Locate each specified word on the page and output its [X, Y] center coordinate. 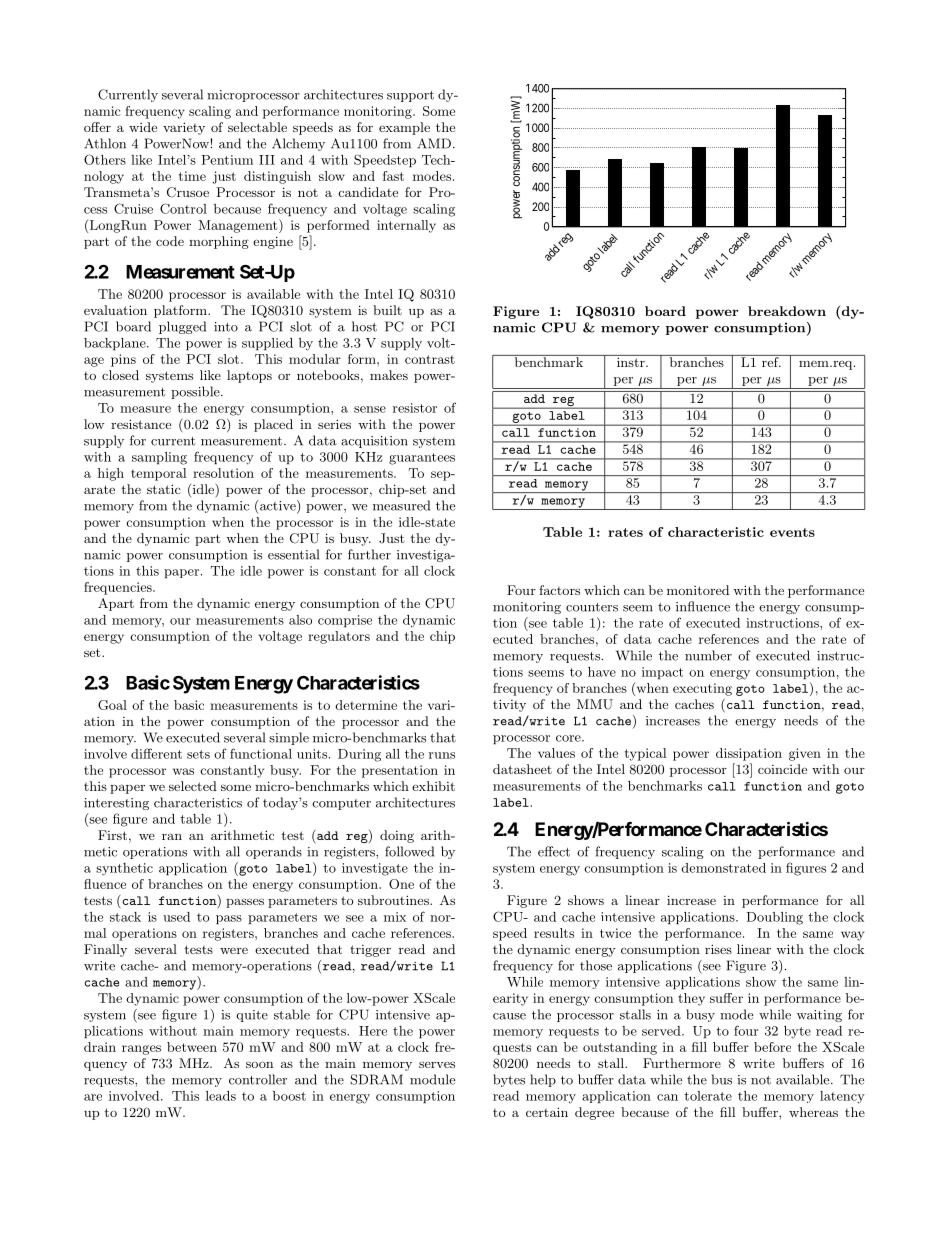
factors [559, 590]
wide [143, 127]
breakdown [787, 311]
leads [221, 1096]
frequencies [119, 588]
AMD [434, 143]
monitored [698, 590]
